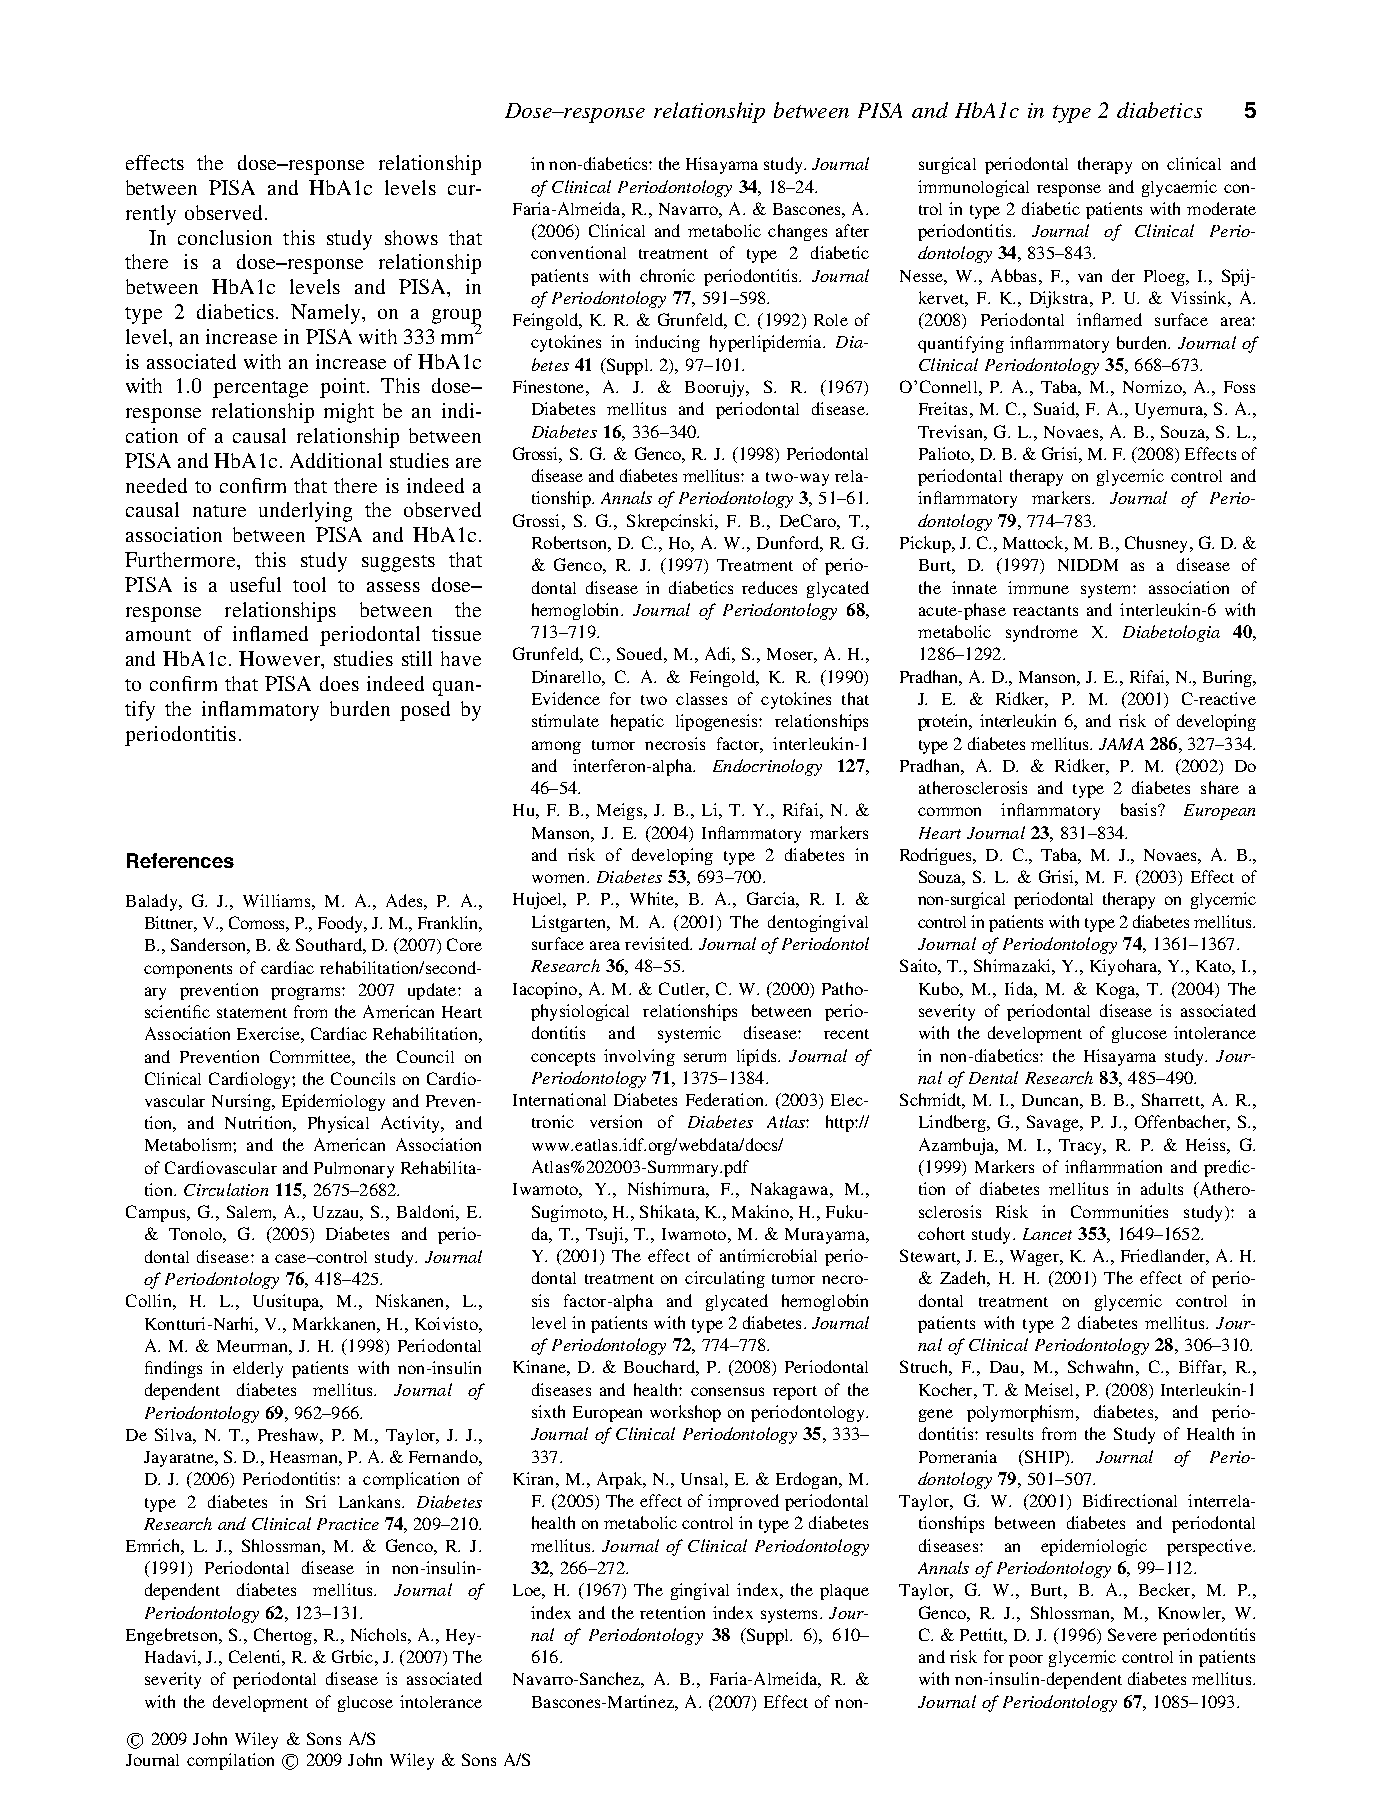 The image size is (1385, 1820). What do you see at coordinates (1090, 277) in the image?
I see `van` at bounding box center [1090, 277].
